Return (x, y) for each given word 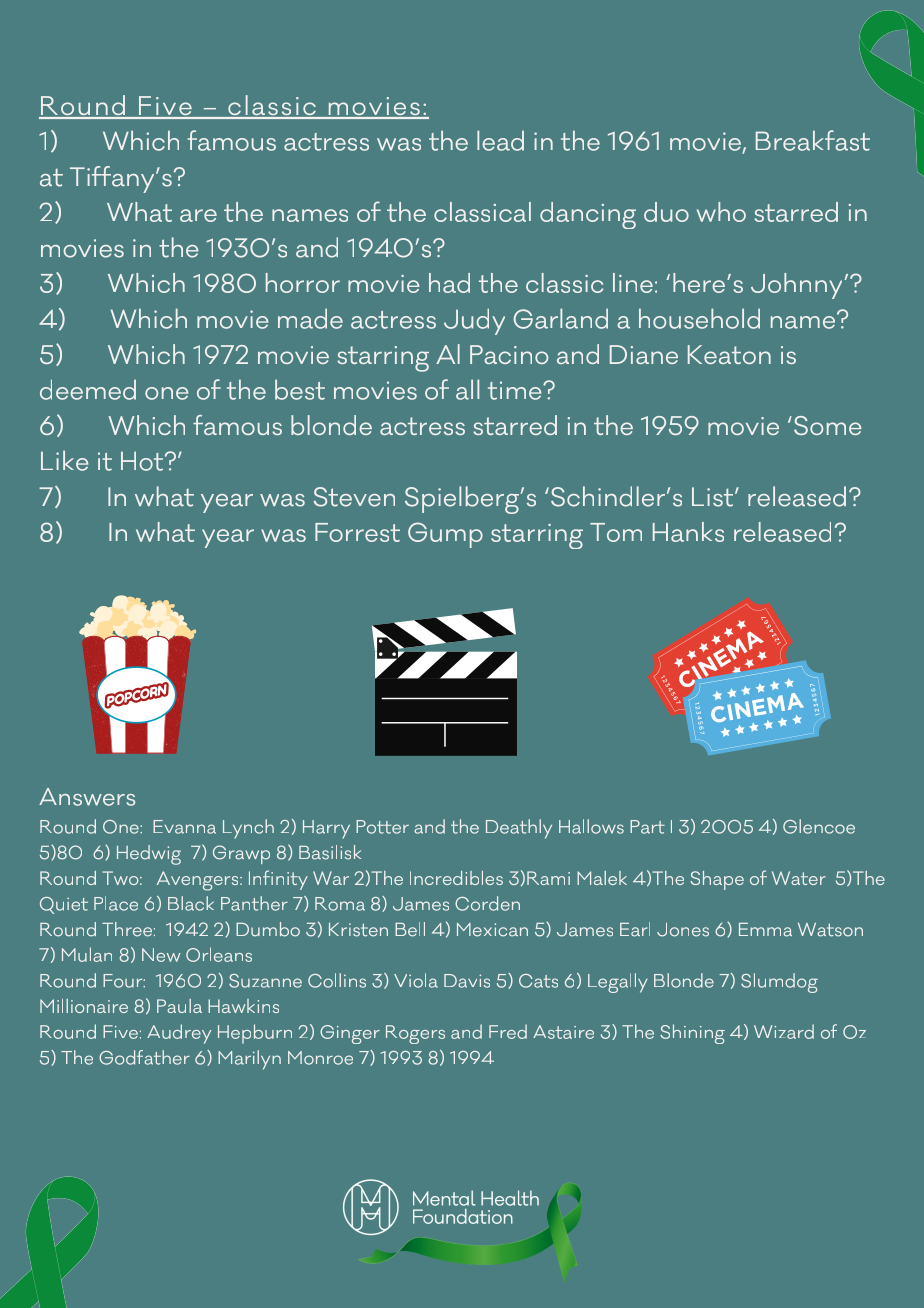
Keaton (729, 354)
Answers (87, 797)
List (714, 497)
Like (64, 460)
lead (500, 140)
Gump (445, 535)
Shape (717, 880)
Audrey (179, 1034)
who (721, 212)
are (198, 215)
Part (647, 827)
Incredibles (456, 878)
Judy (474, 321)
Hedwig (149, 855)
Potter (382, 827)
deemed (88, 389)
